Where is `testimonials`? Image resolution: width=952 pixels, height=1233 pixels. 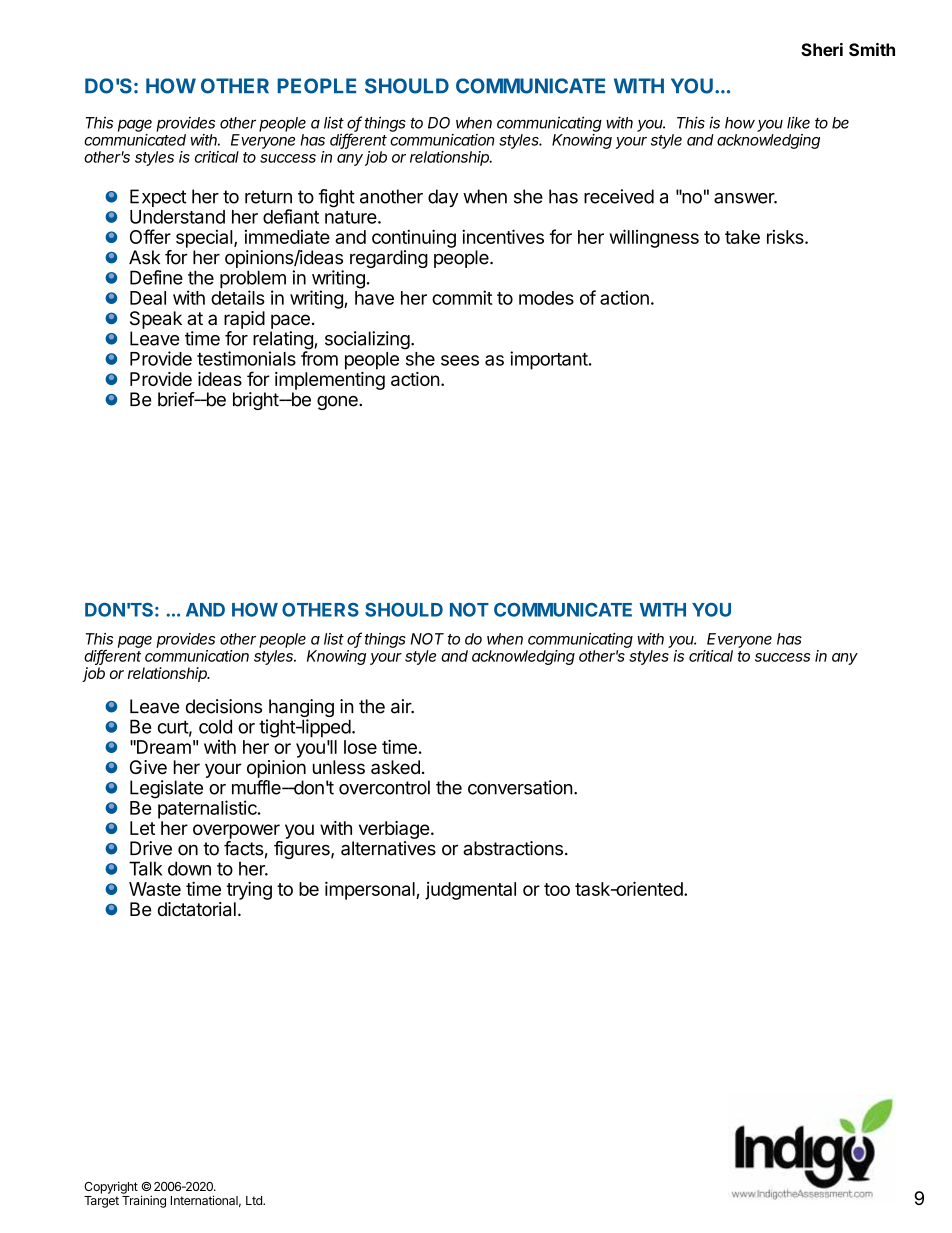
testimonials is located at coordinates (246, 358).
